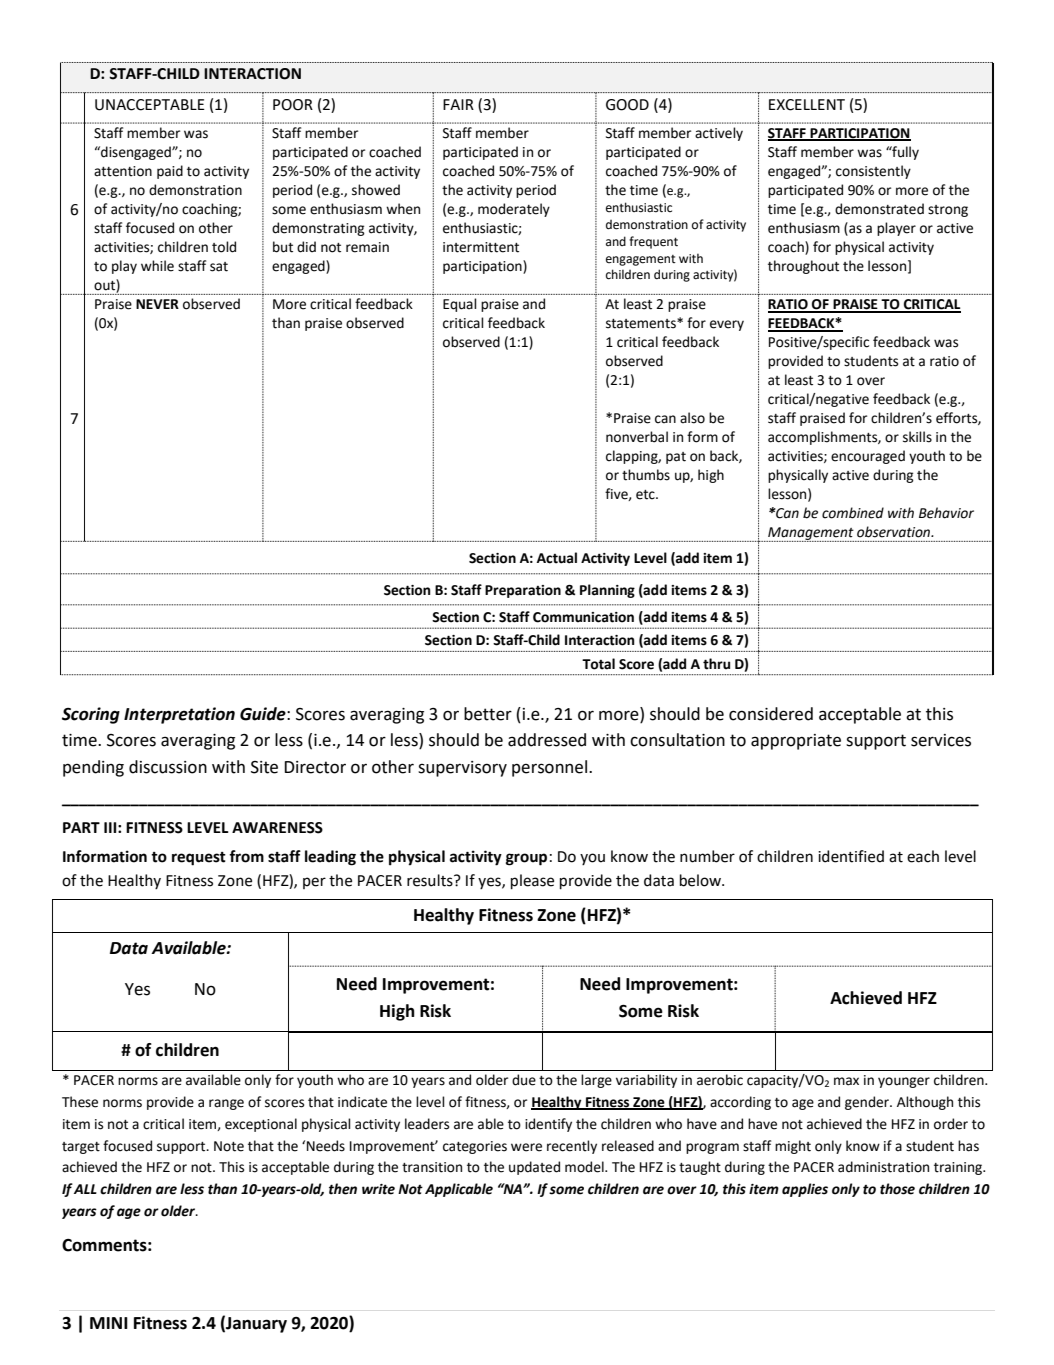 This page has height=1365, width=1054. Describe the element at coordinates (803, 267) in the page. I see `throughout` at that location.
